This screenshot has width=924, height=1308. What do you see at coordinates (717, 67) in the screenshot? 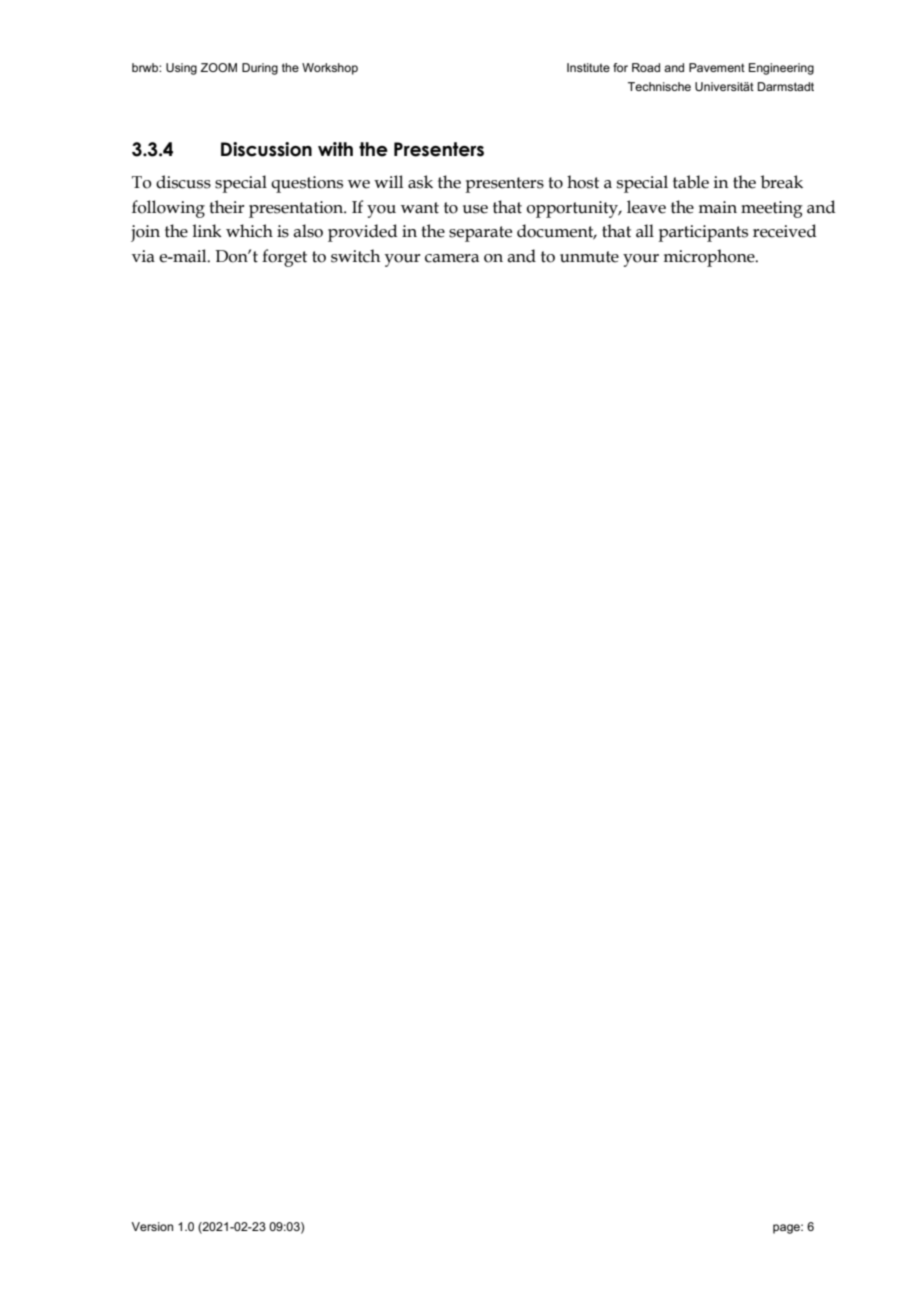
I see `Pavement` at bounding box center [717, 67].
